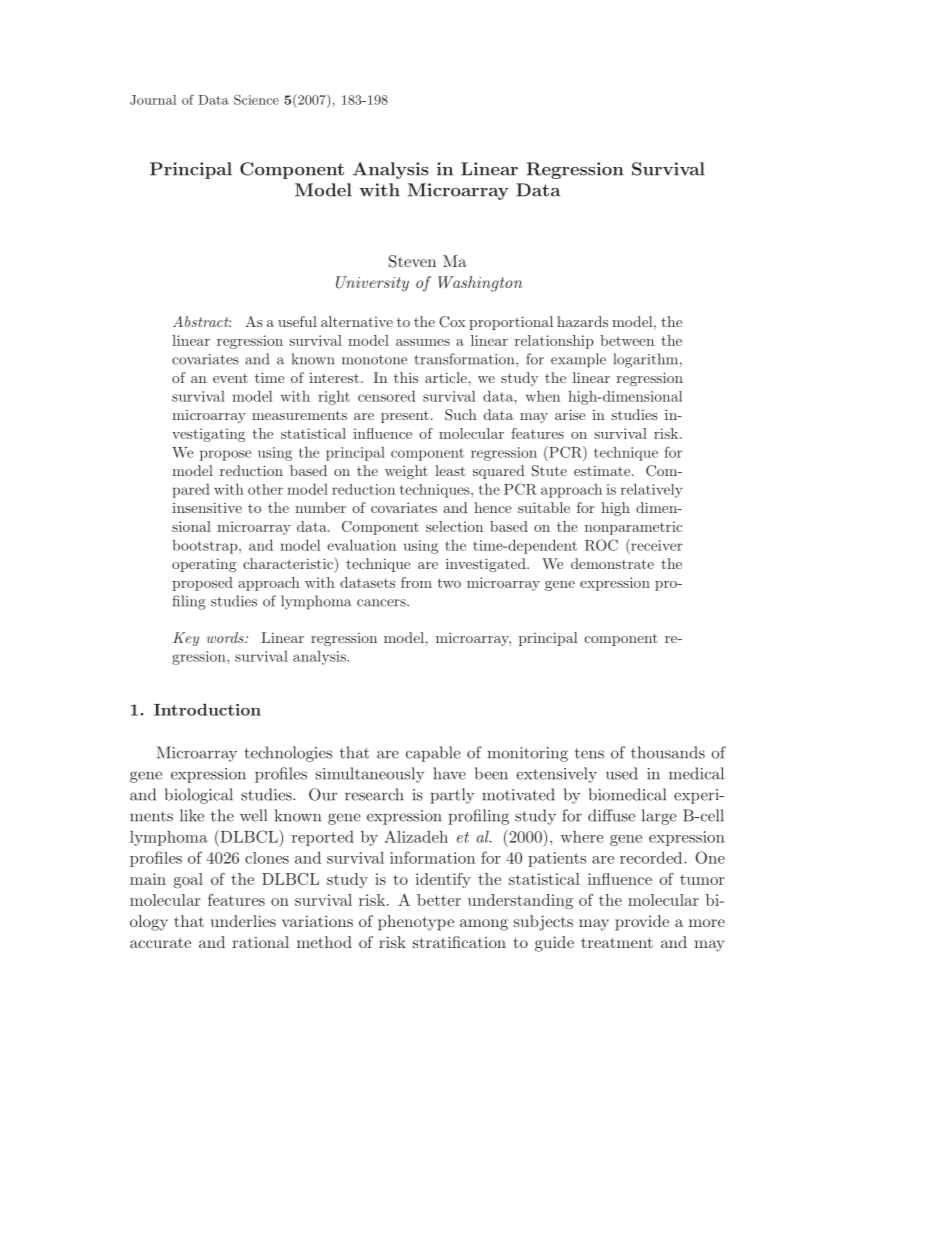 This screenshot has width=952, height=1233. Describe the element at coordinates (416, 923) in the screenshot. I see `phenotype` at that location.
